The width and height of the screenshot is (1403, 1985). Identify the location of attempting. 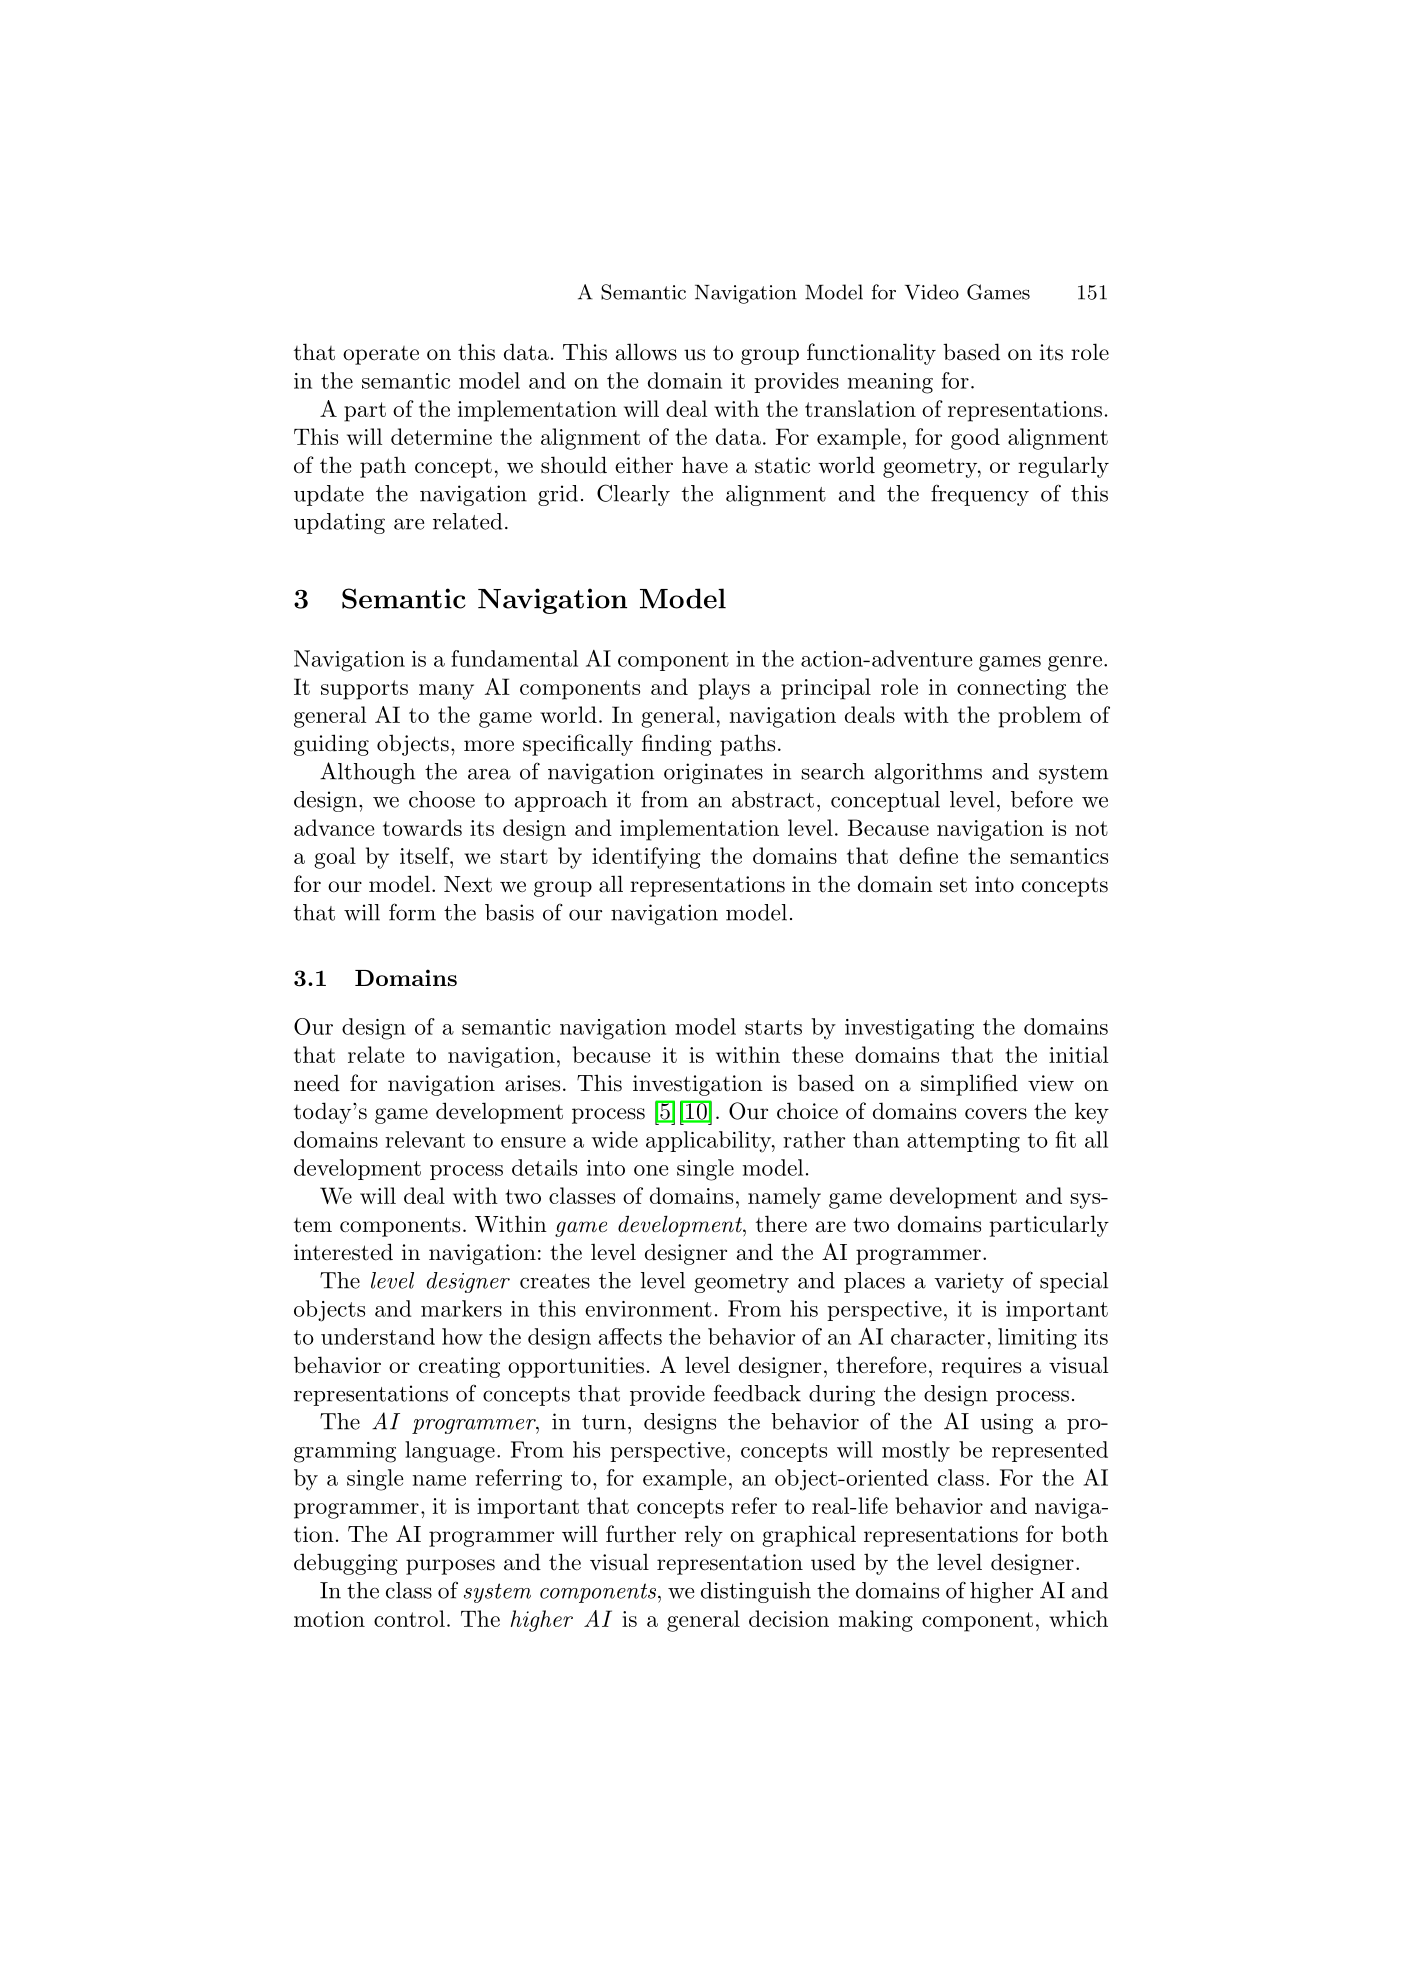
(963, 1142).
